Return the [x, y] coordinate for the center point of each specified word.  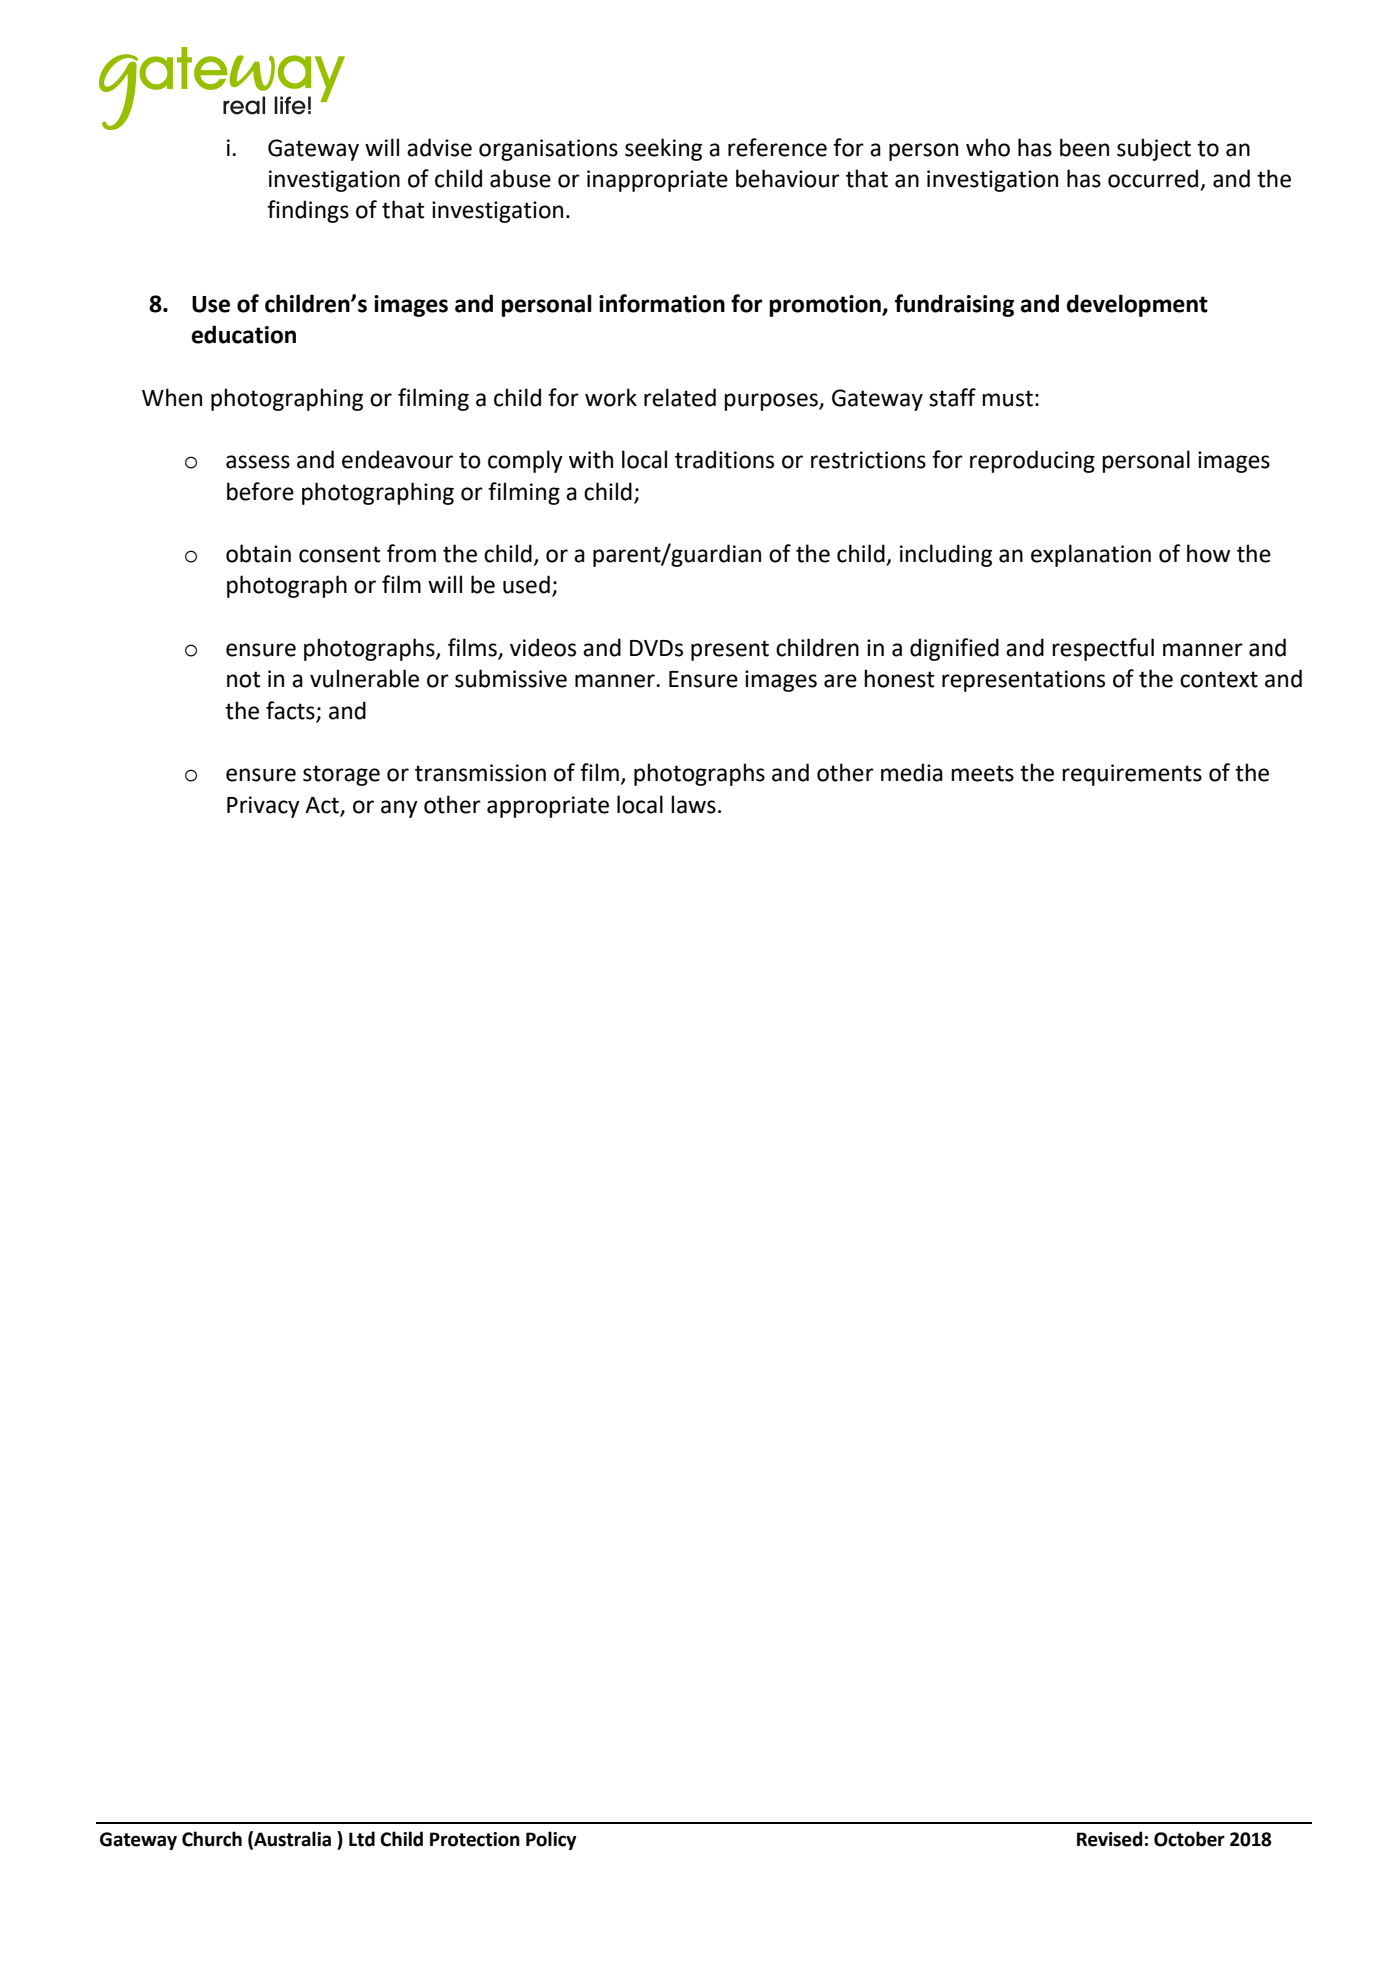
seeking [663, 149]
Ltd [362, 1839]
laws [693, 804]
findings [308, 211]
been [1084, 147]
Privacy [263, 807]
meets [982, 773]
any [399, 809]
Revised [1110, 1839]
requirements [1132, 775]
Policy [551, 1840]
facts [290, 710]
